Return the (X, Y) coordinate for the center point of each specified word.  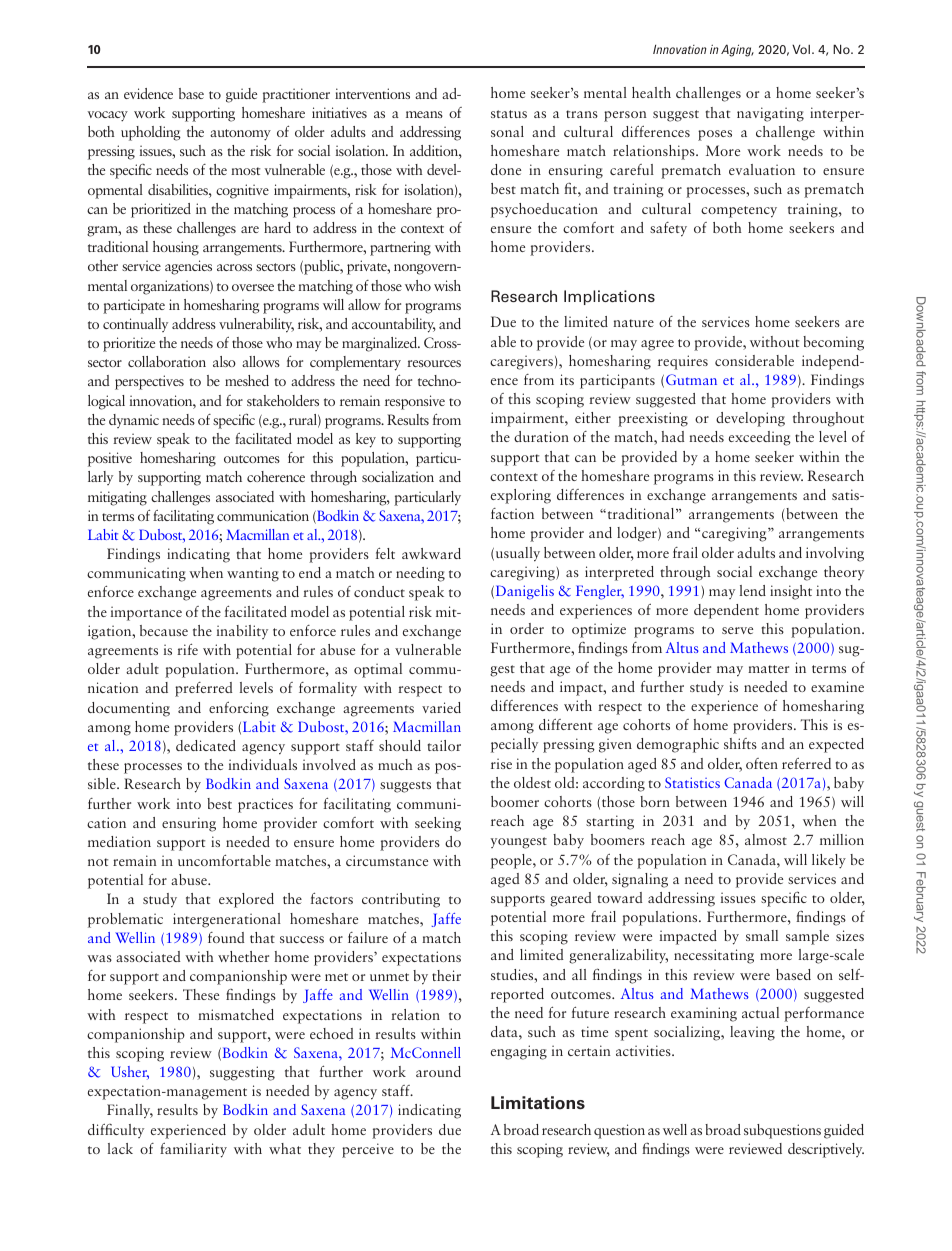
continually (135, 325)
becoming (833, 343)
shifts (740, 743)
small (762, 935)
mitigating (117, 498)
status (509, 114)
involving (835, 554)
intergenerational (227, 920)
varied (441, 707)
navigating (770, 114)
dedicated (206, 745)
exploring (521, 496)
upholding (151, 133)
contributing (401, 900)
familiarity (193, 1150)
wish (447, 285)
